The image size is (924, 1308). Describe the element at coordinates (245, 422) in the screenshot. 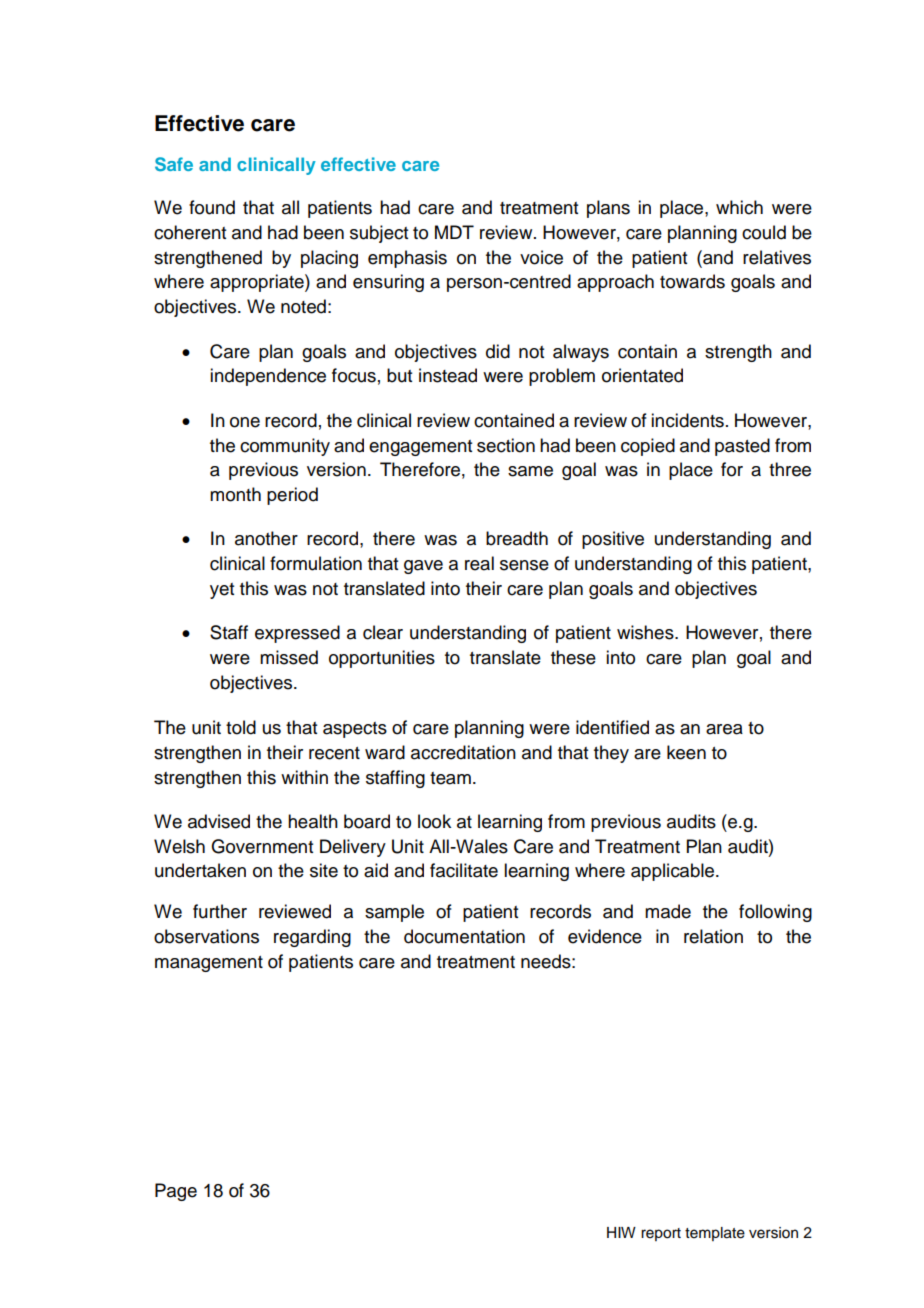

I see `one` at that location.
